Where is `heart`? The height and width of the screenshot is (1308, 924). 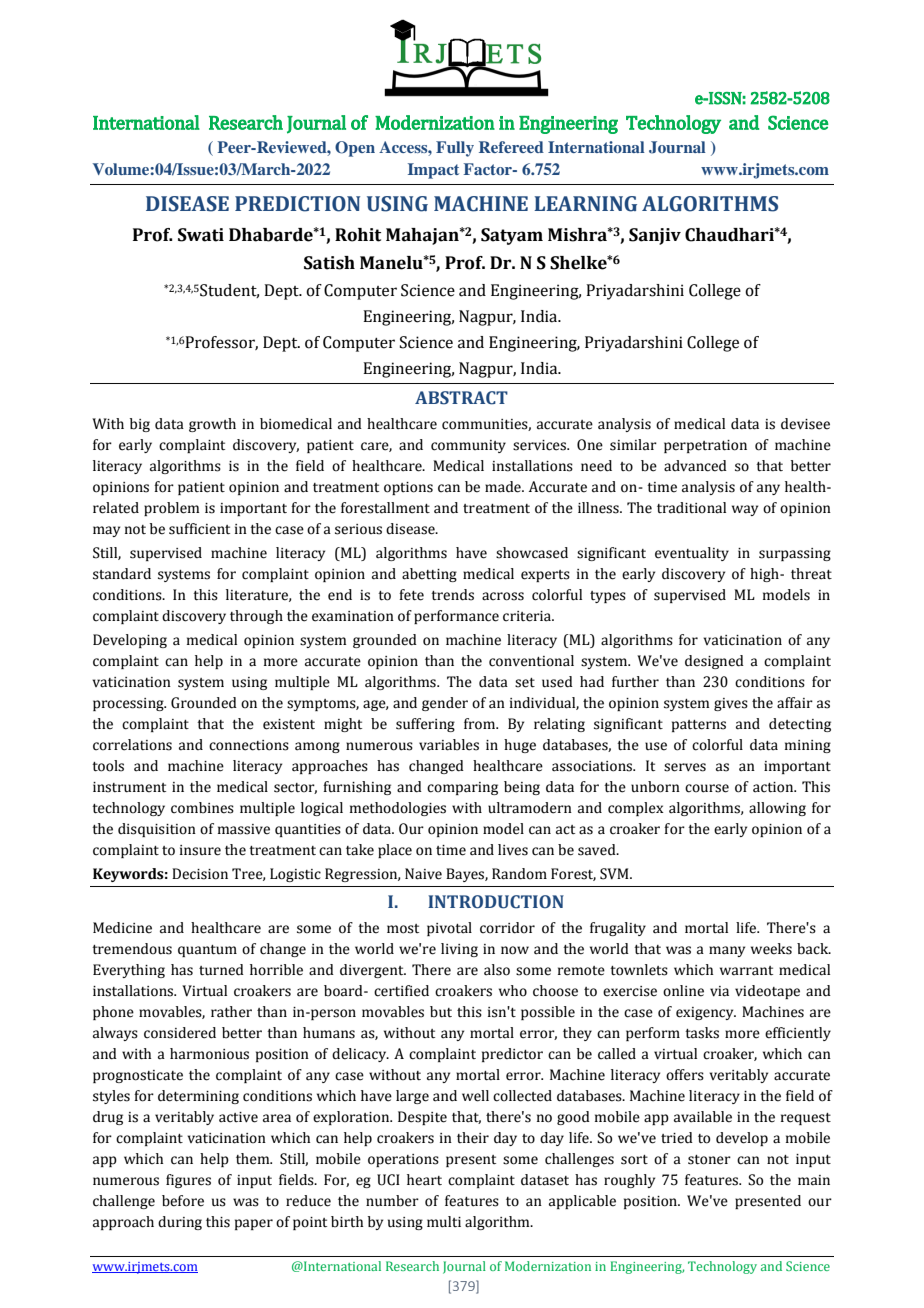 heart is located at coordinates (424, 1180).
